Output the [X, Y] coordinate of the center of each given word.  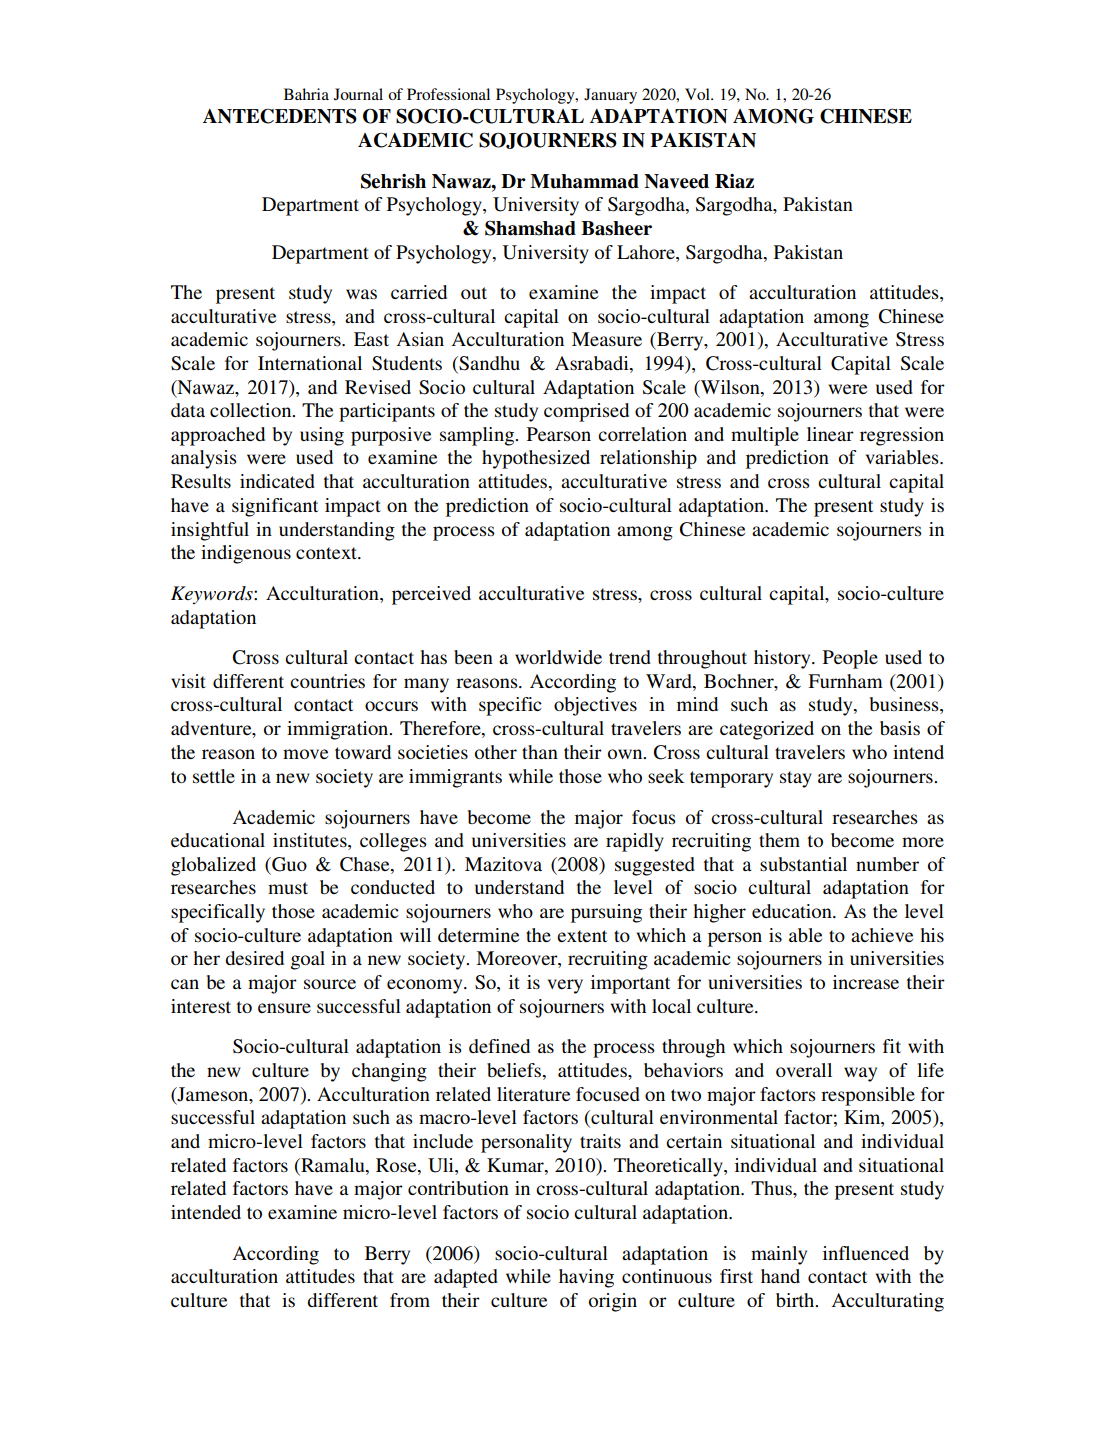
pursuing [606, 913]
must [288, 888]
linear [830, 434]
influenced [866, 1253]
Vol [698, 94]
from [410, 1300]
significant [275, 507]
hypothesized [536, 459]
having [586, 1278]
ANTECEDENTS [280, 116]
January [610, 96]
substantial [803, 864]
